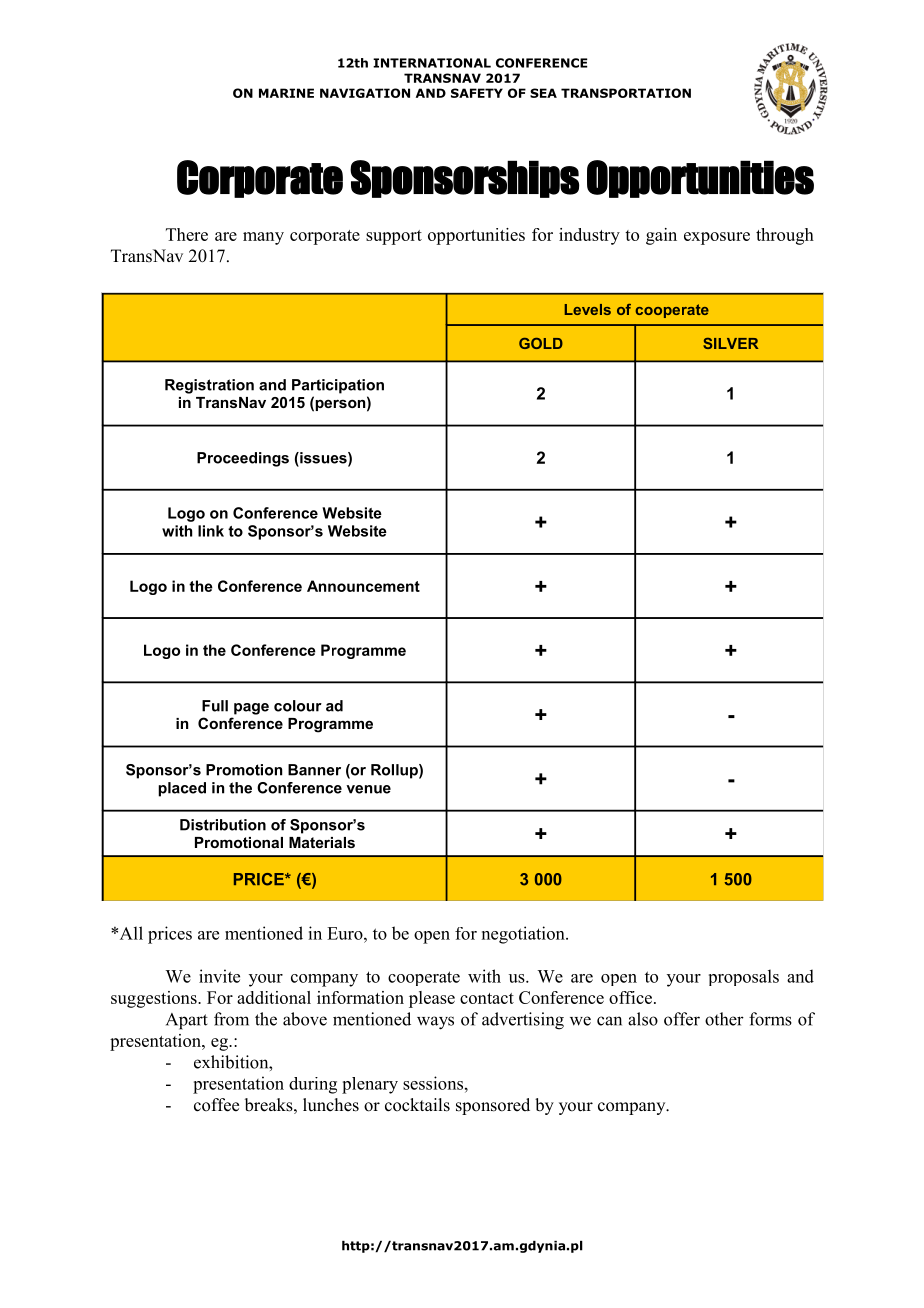 This image has width=924, height=1308. Describe the element at coordinates (724, 1019) in the image. I see `other` at that location.
